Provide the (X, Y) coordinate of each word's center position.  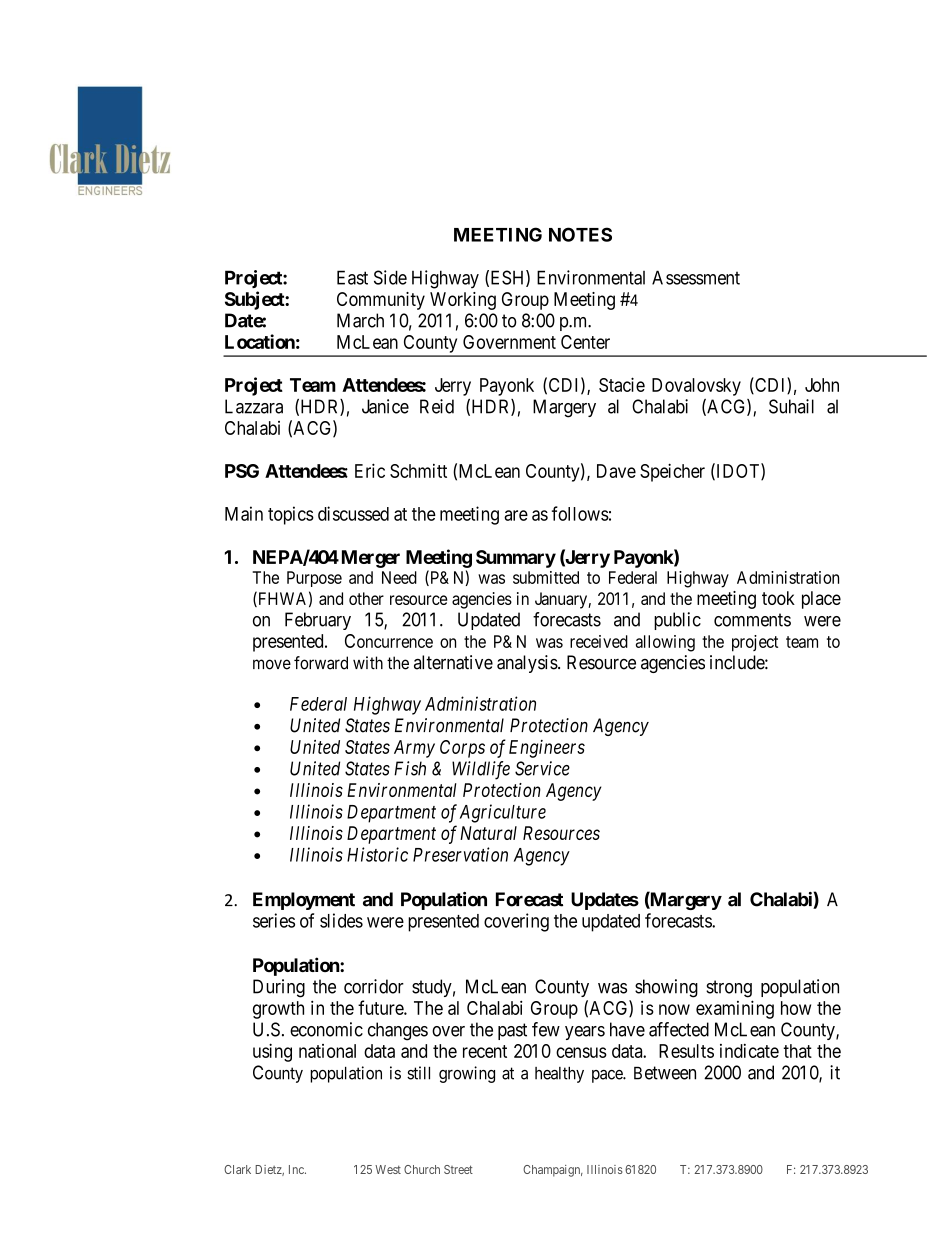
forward (321, 663)
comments (752, 620)
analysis (528, 664)
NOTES (580, 234)
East (352, 277)
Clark (237, 1169)
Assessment (696, 277)
